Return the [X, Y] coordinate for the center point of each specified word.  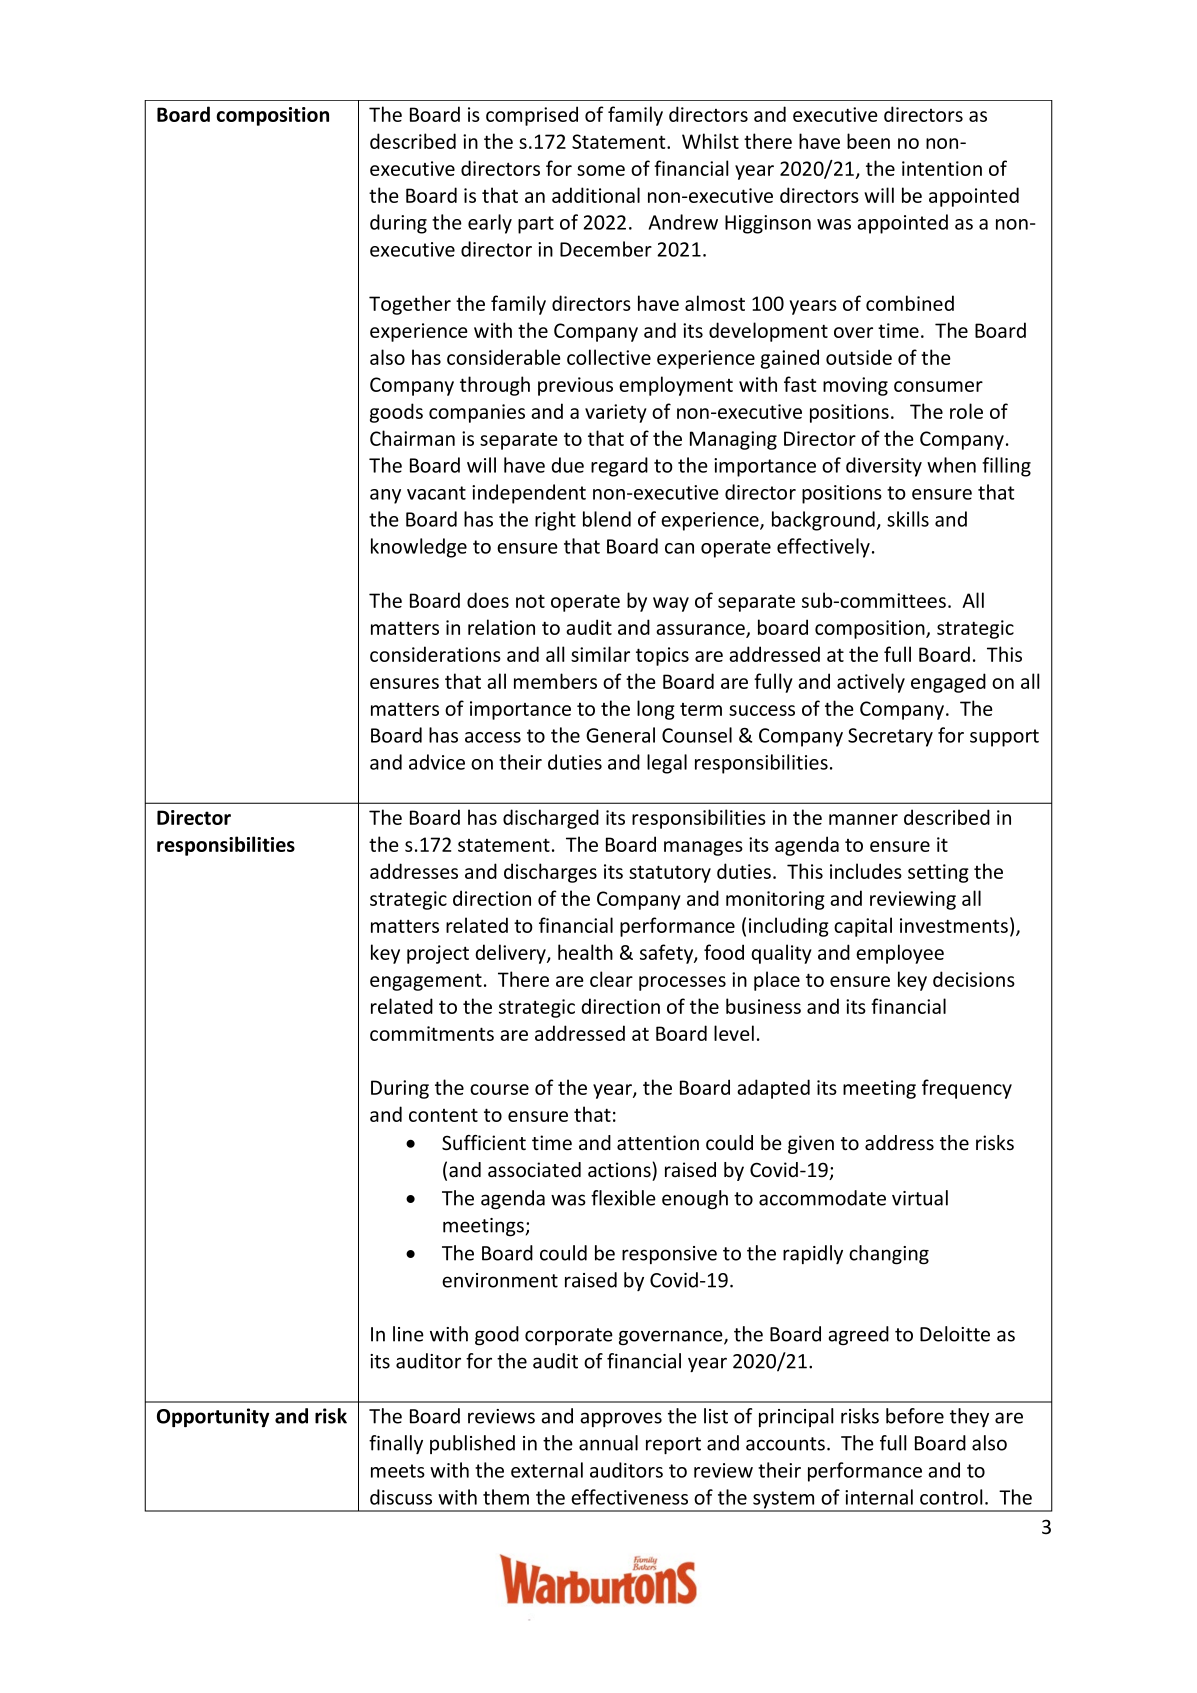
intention [942, 168]
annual [608, 1443]
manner [863, 819]
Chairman [412, 438]
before [915, 1416]
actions [620, 1170]
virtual [920, 1198]
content [443, 1115]
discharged [551, 819]
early [490, 224]
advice [437, 762]
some [601, 170]
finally [396, 1444]
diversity [884, 467]
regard [619, 467]
